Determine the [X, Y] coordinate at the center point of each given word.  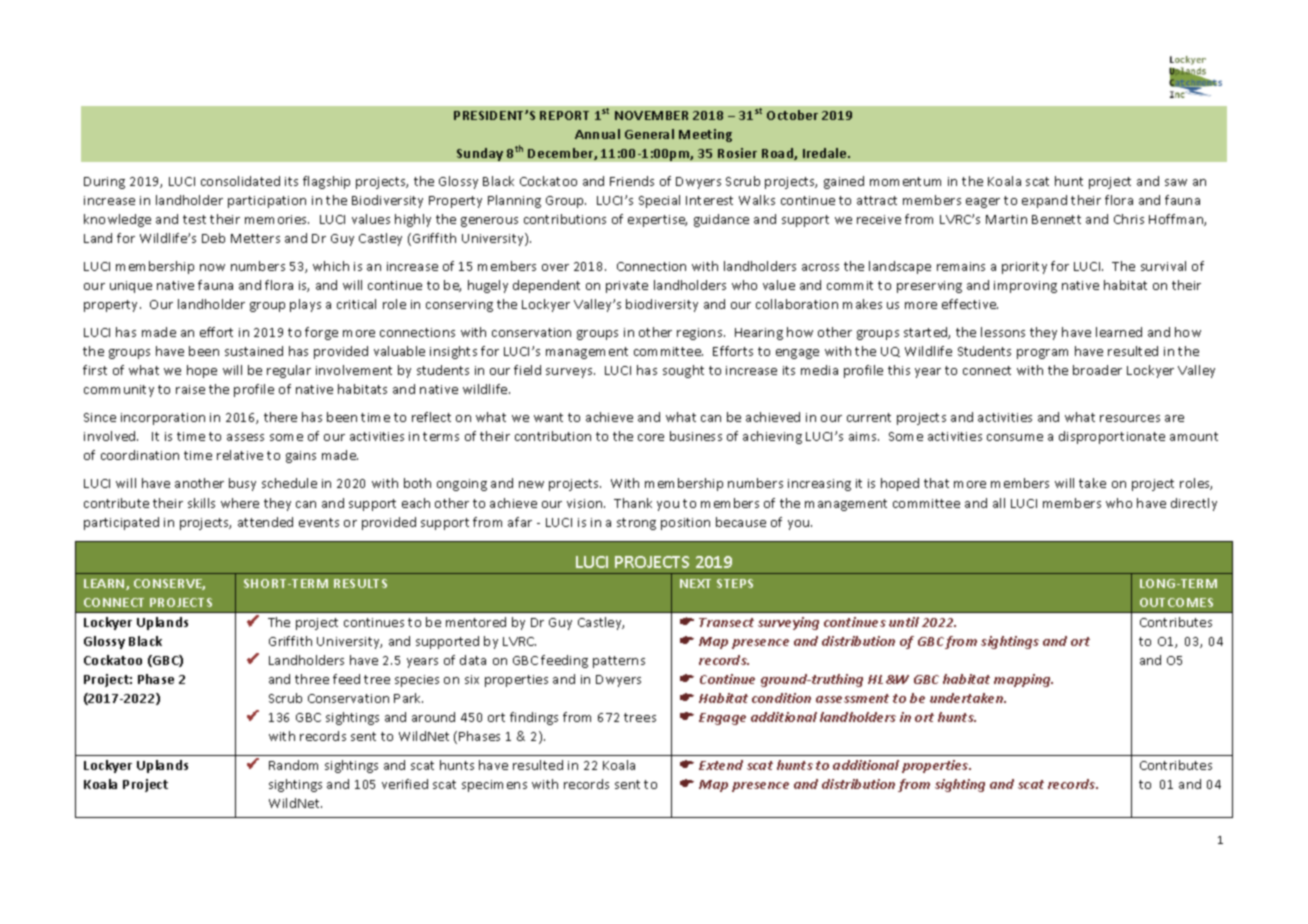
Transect [726, 622]
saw [1176, 182]
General [649, 134]
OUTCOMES [1176, 602]
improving [1025, 287]
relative [240, 455]
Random [293, 765]
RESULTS [360, 583]
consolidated [240, 181]
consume [1015, 437]
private [627, 287]
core [651, 437]
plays [305, 305]
